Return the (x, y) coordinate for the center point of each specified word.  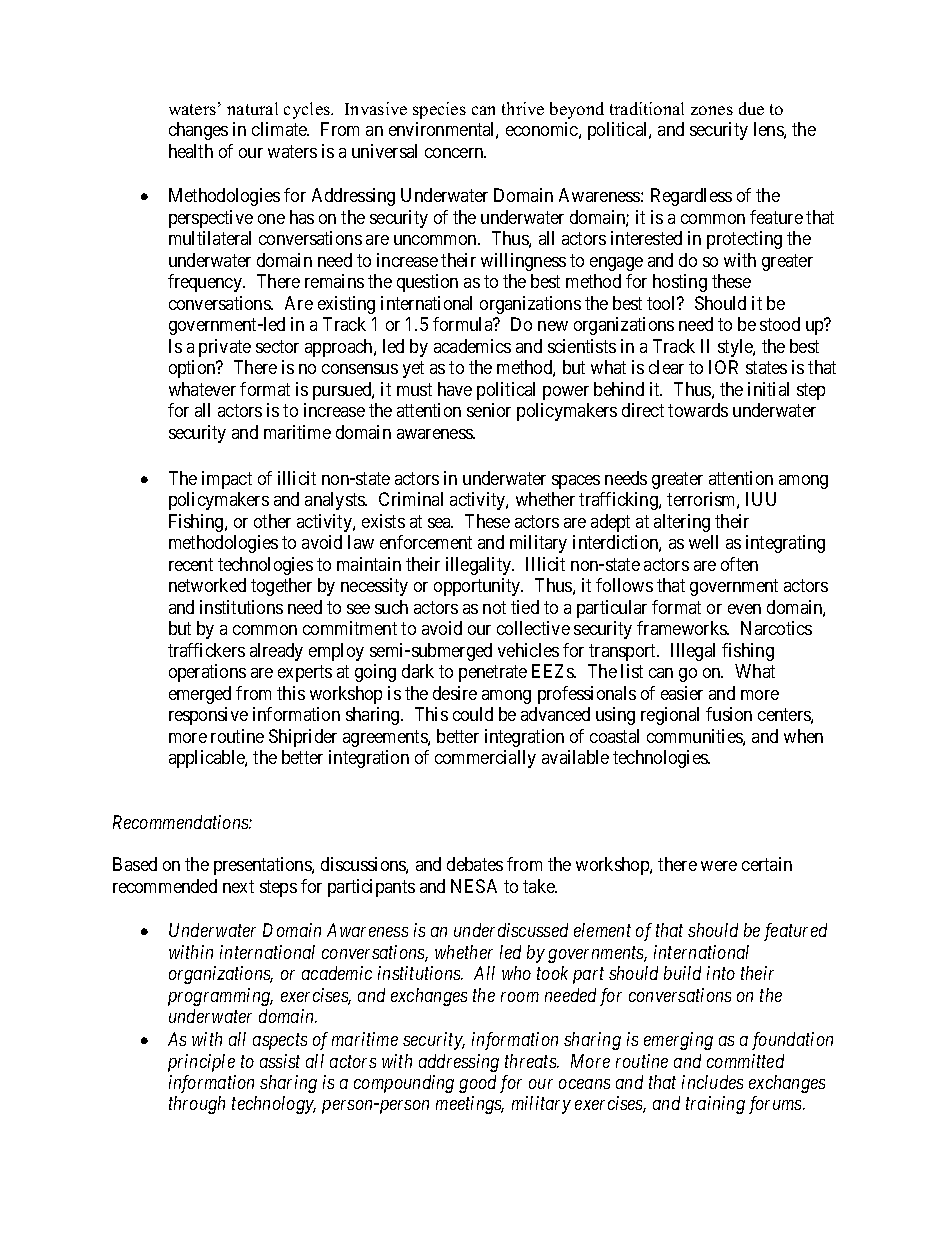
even (744, 609)
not (494, 607)
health (191, 151)
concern (455, 153)
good (477, 1084)
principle (201, 1063)
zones (712, 110)
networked (207, 585)
